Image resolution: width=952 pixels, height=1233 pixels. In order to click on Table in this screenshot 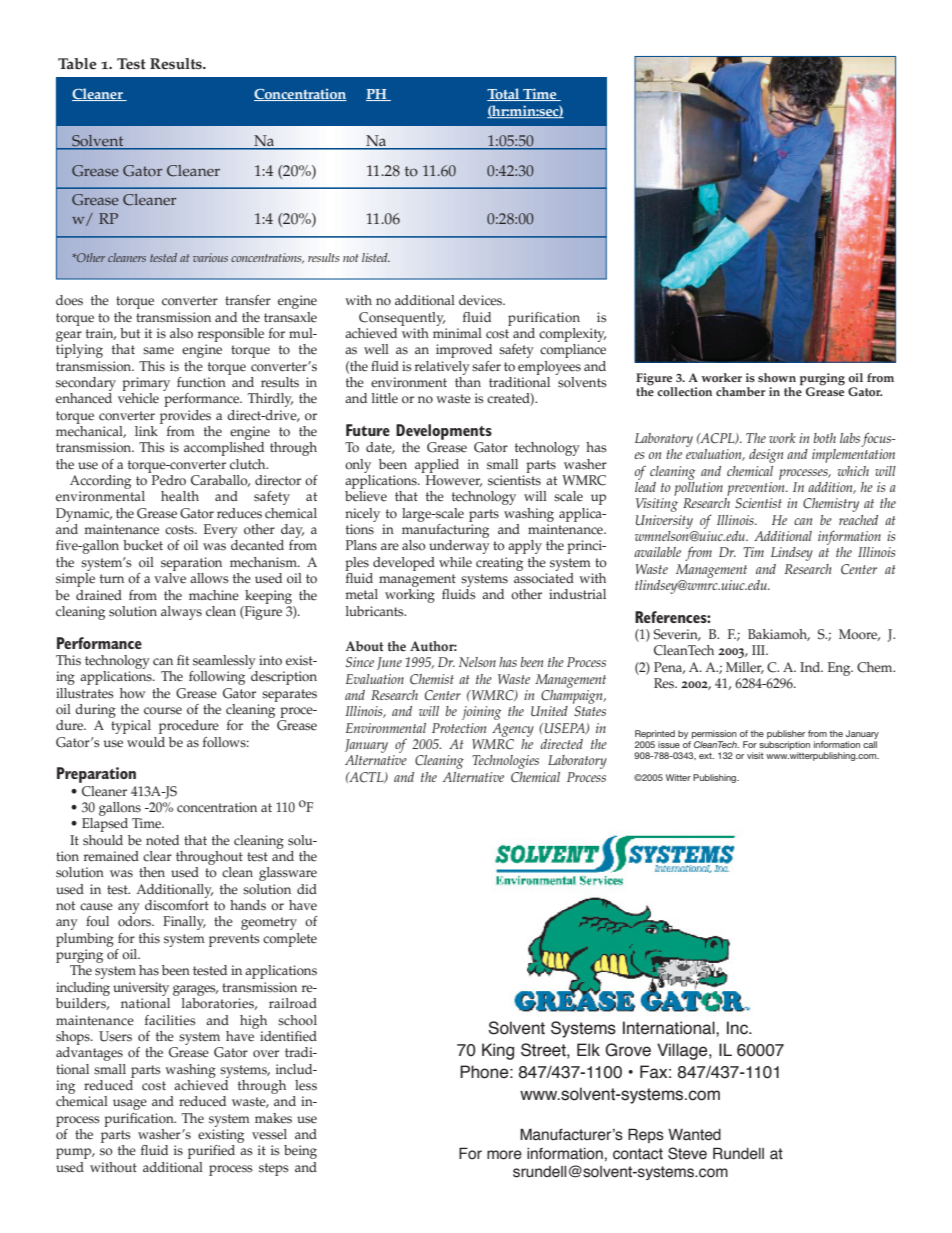, I will do `click(77, 64)`.
